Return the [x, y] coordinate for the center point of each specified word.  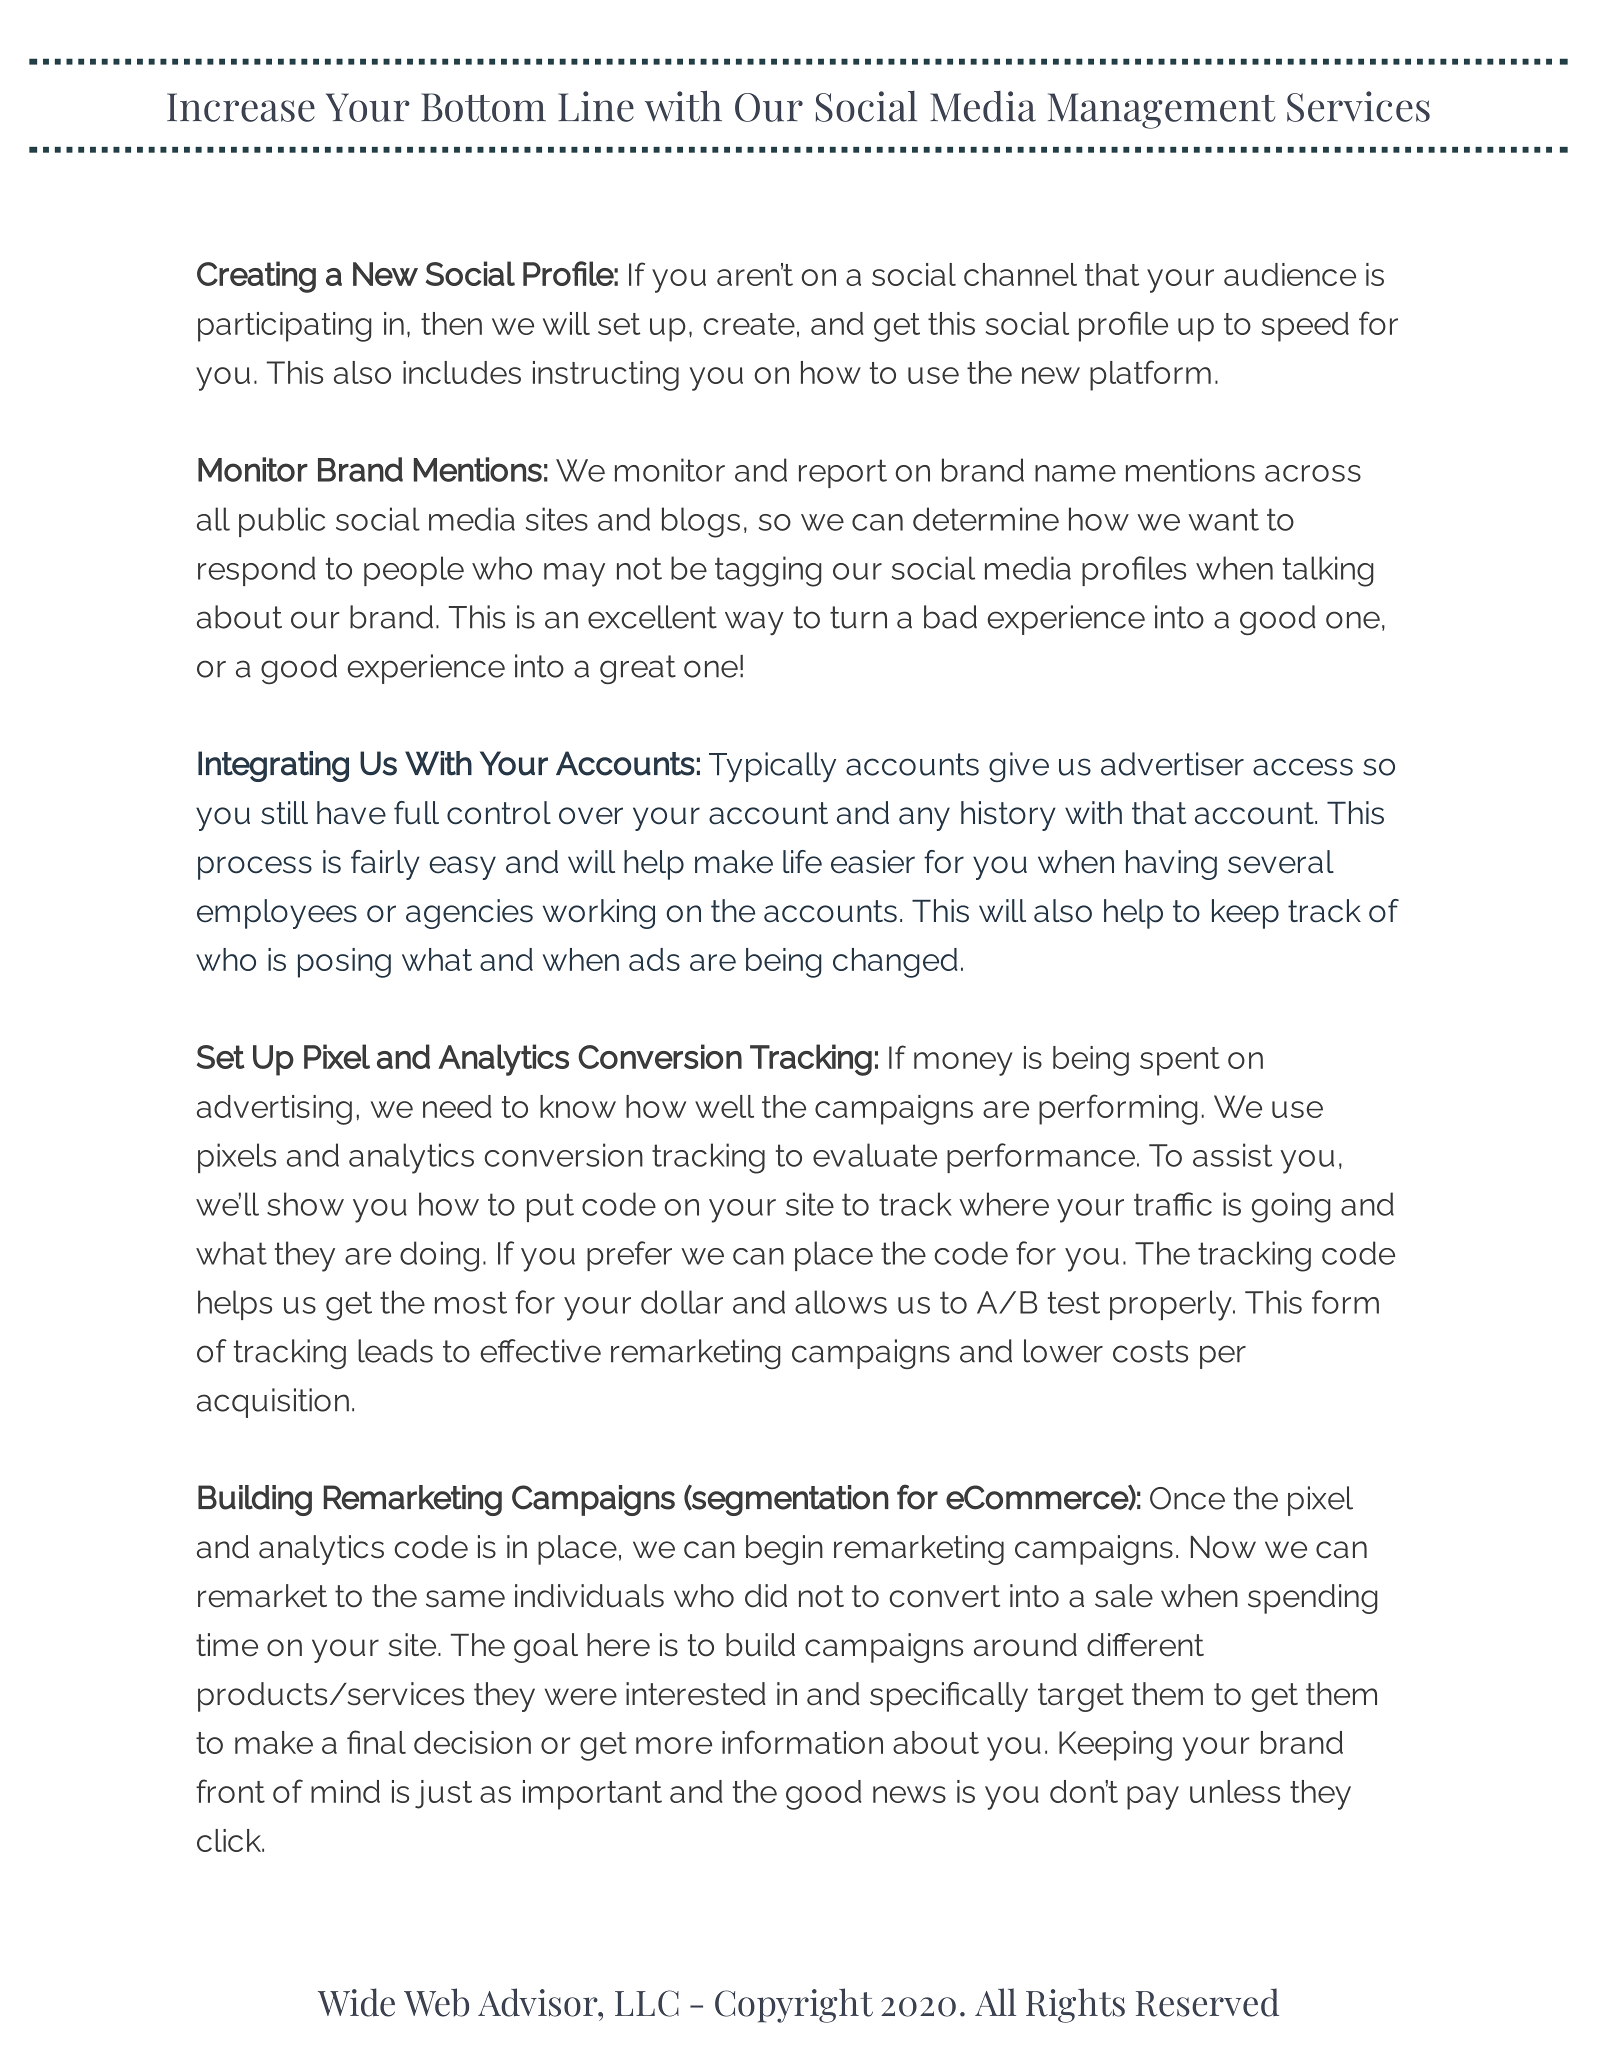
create [749, 324]
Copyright [794, 2005]
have [351, 813]
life [802, 862]
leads [395, 1351]
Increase [241, 107]
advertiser [1172, 764]
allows [841, 1302]
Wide [356, 2002]
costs [1150, 1351]
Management [1162, 111]
